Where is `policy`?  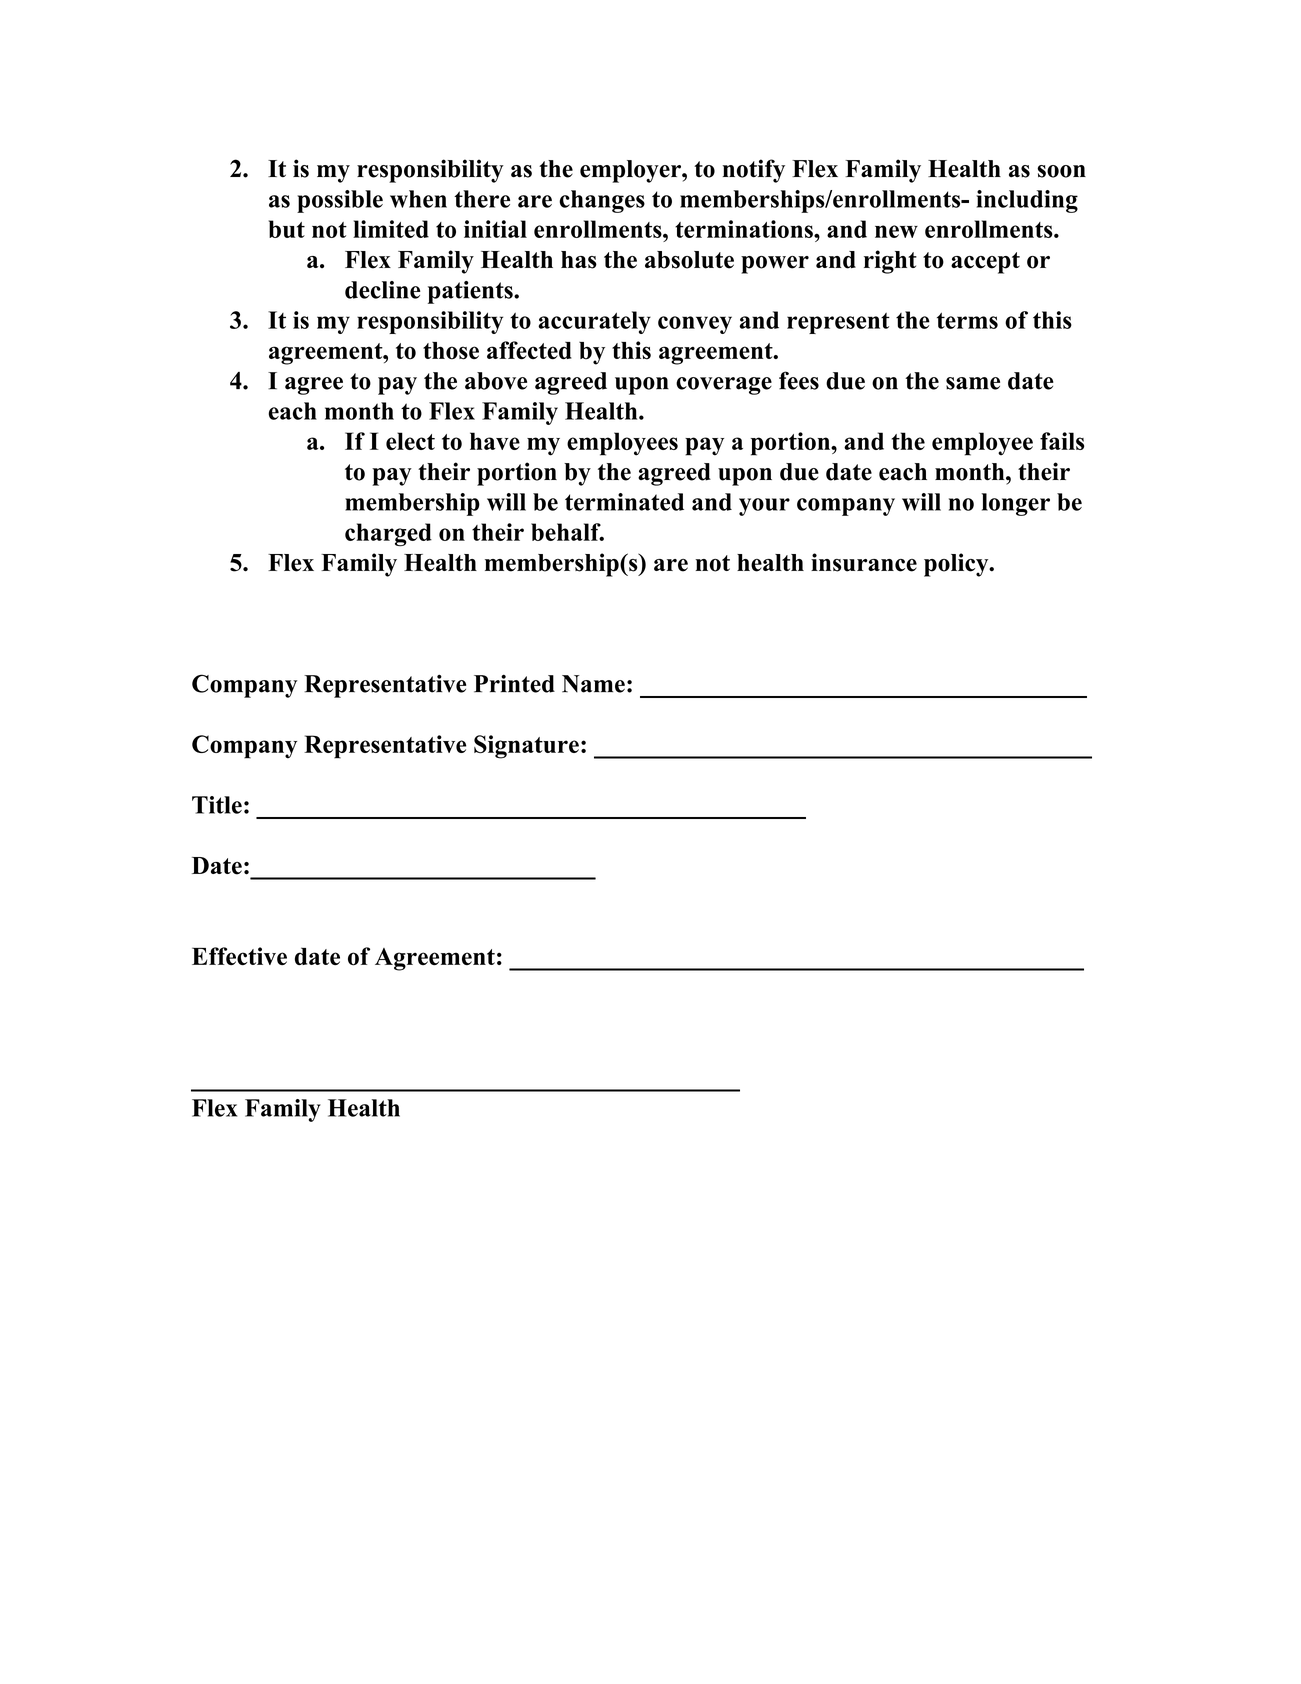
policy is located at coordinates (957, 565).
